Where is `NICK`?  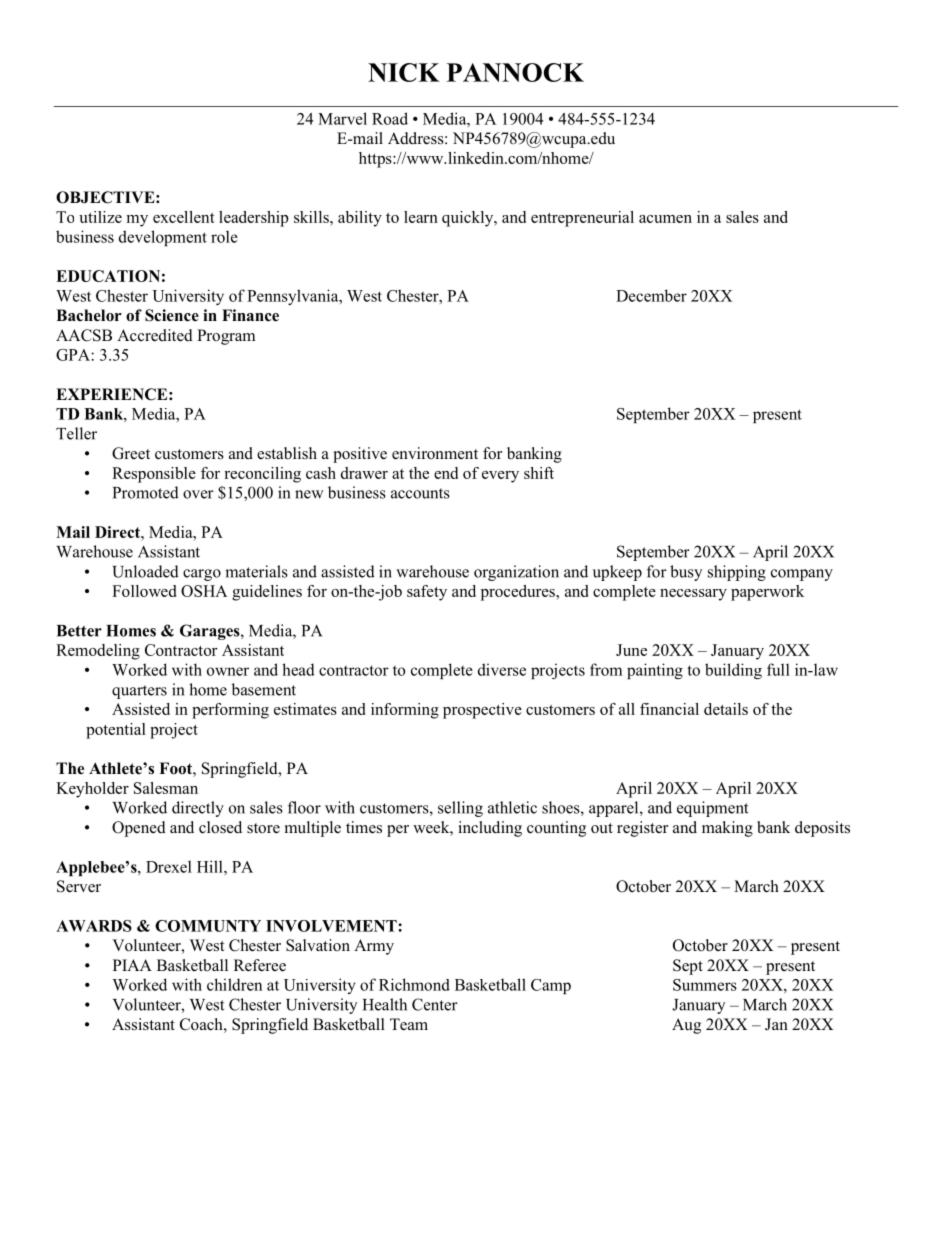
NICK is located at coordinates (404, 72).
